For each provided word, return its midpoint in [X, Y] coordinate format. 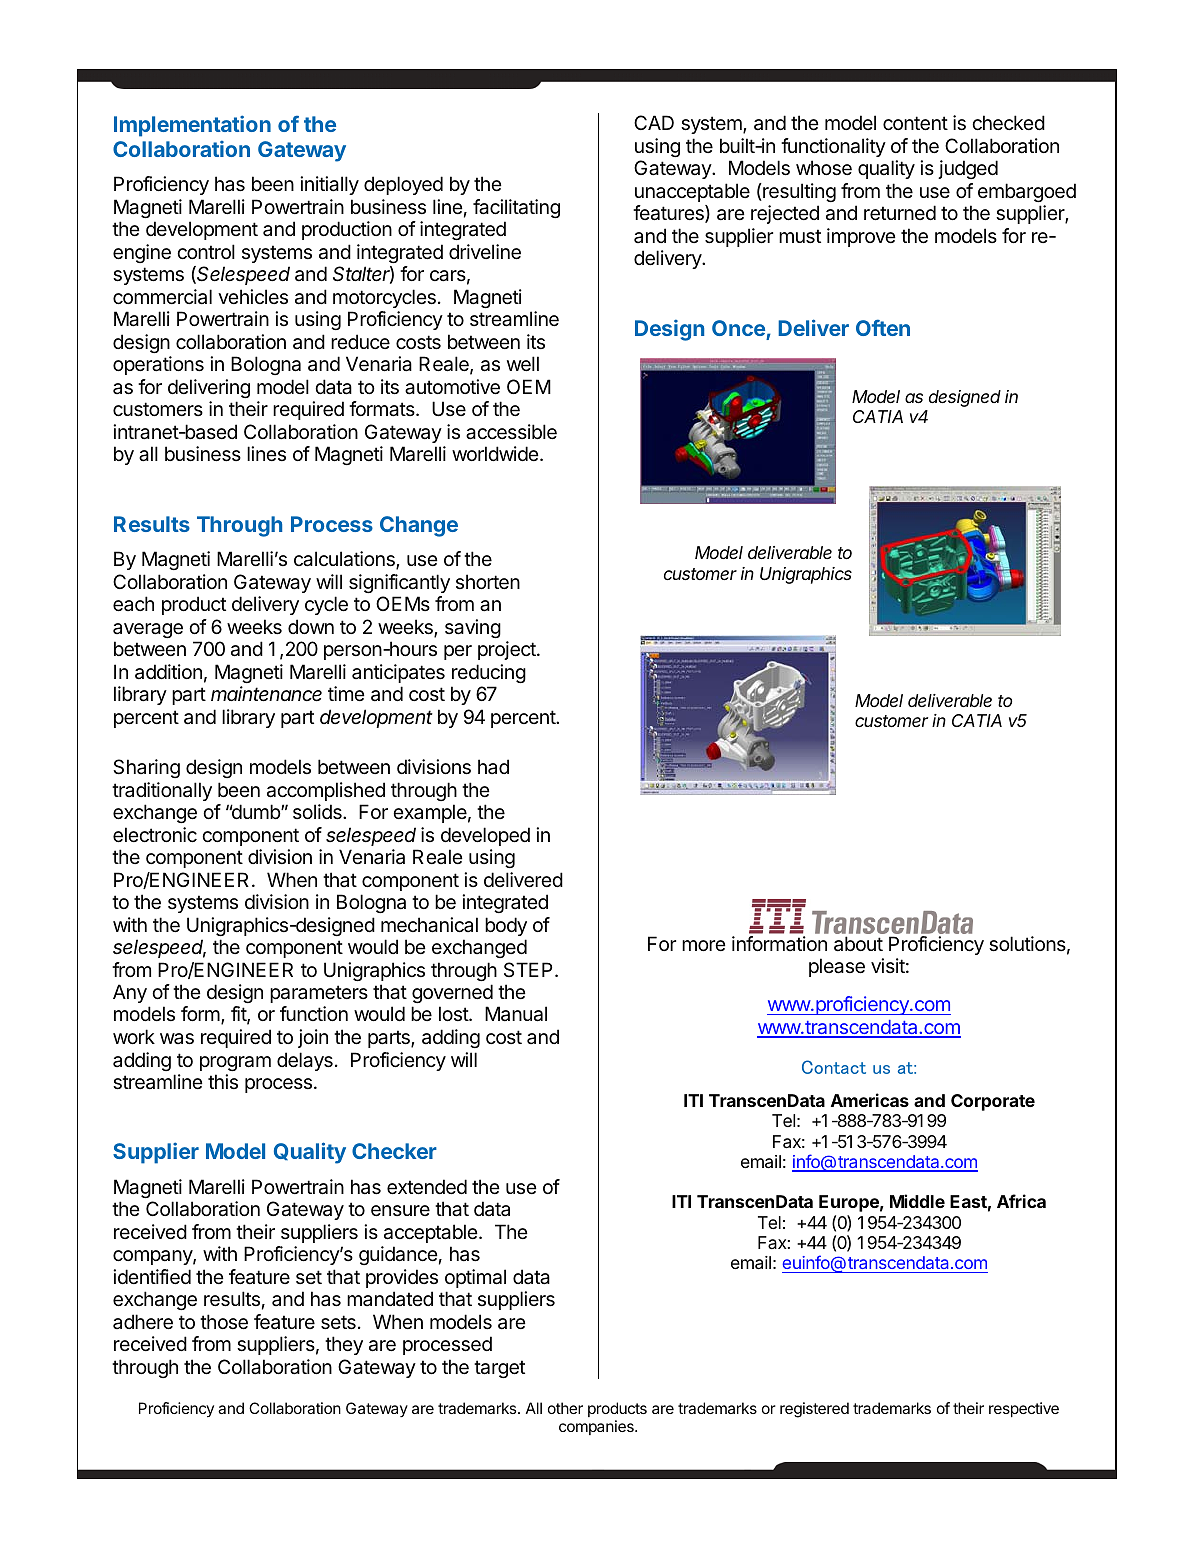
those [224, 1322]
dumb [255, 811]
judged [968, 169]
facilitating [516, 208]
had [493, 766]
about [858, 944]
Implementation [192, 126]
